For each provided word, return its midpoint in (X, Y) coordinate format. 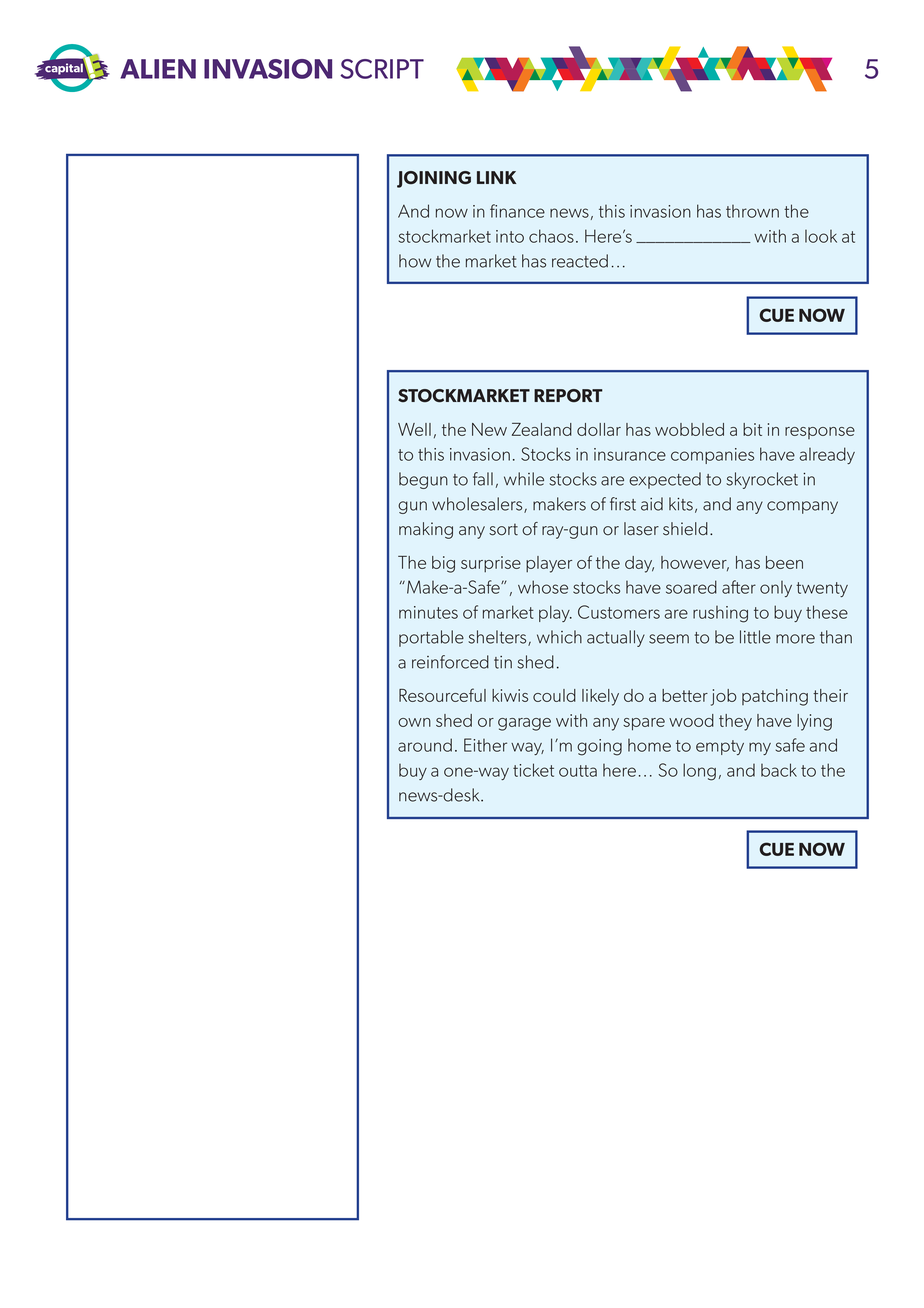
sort (503, 529)
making (426, 530)
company (802, 507)
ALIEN (158, 69)
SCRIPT (382, 69)
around (425, 745)
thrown (752, 211)
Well (414, 429)
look (821, 236)
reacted (580, 261)
